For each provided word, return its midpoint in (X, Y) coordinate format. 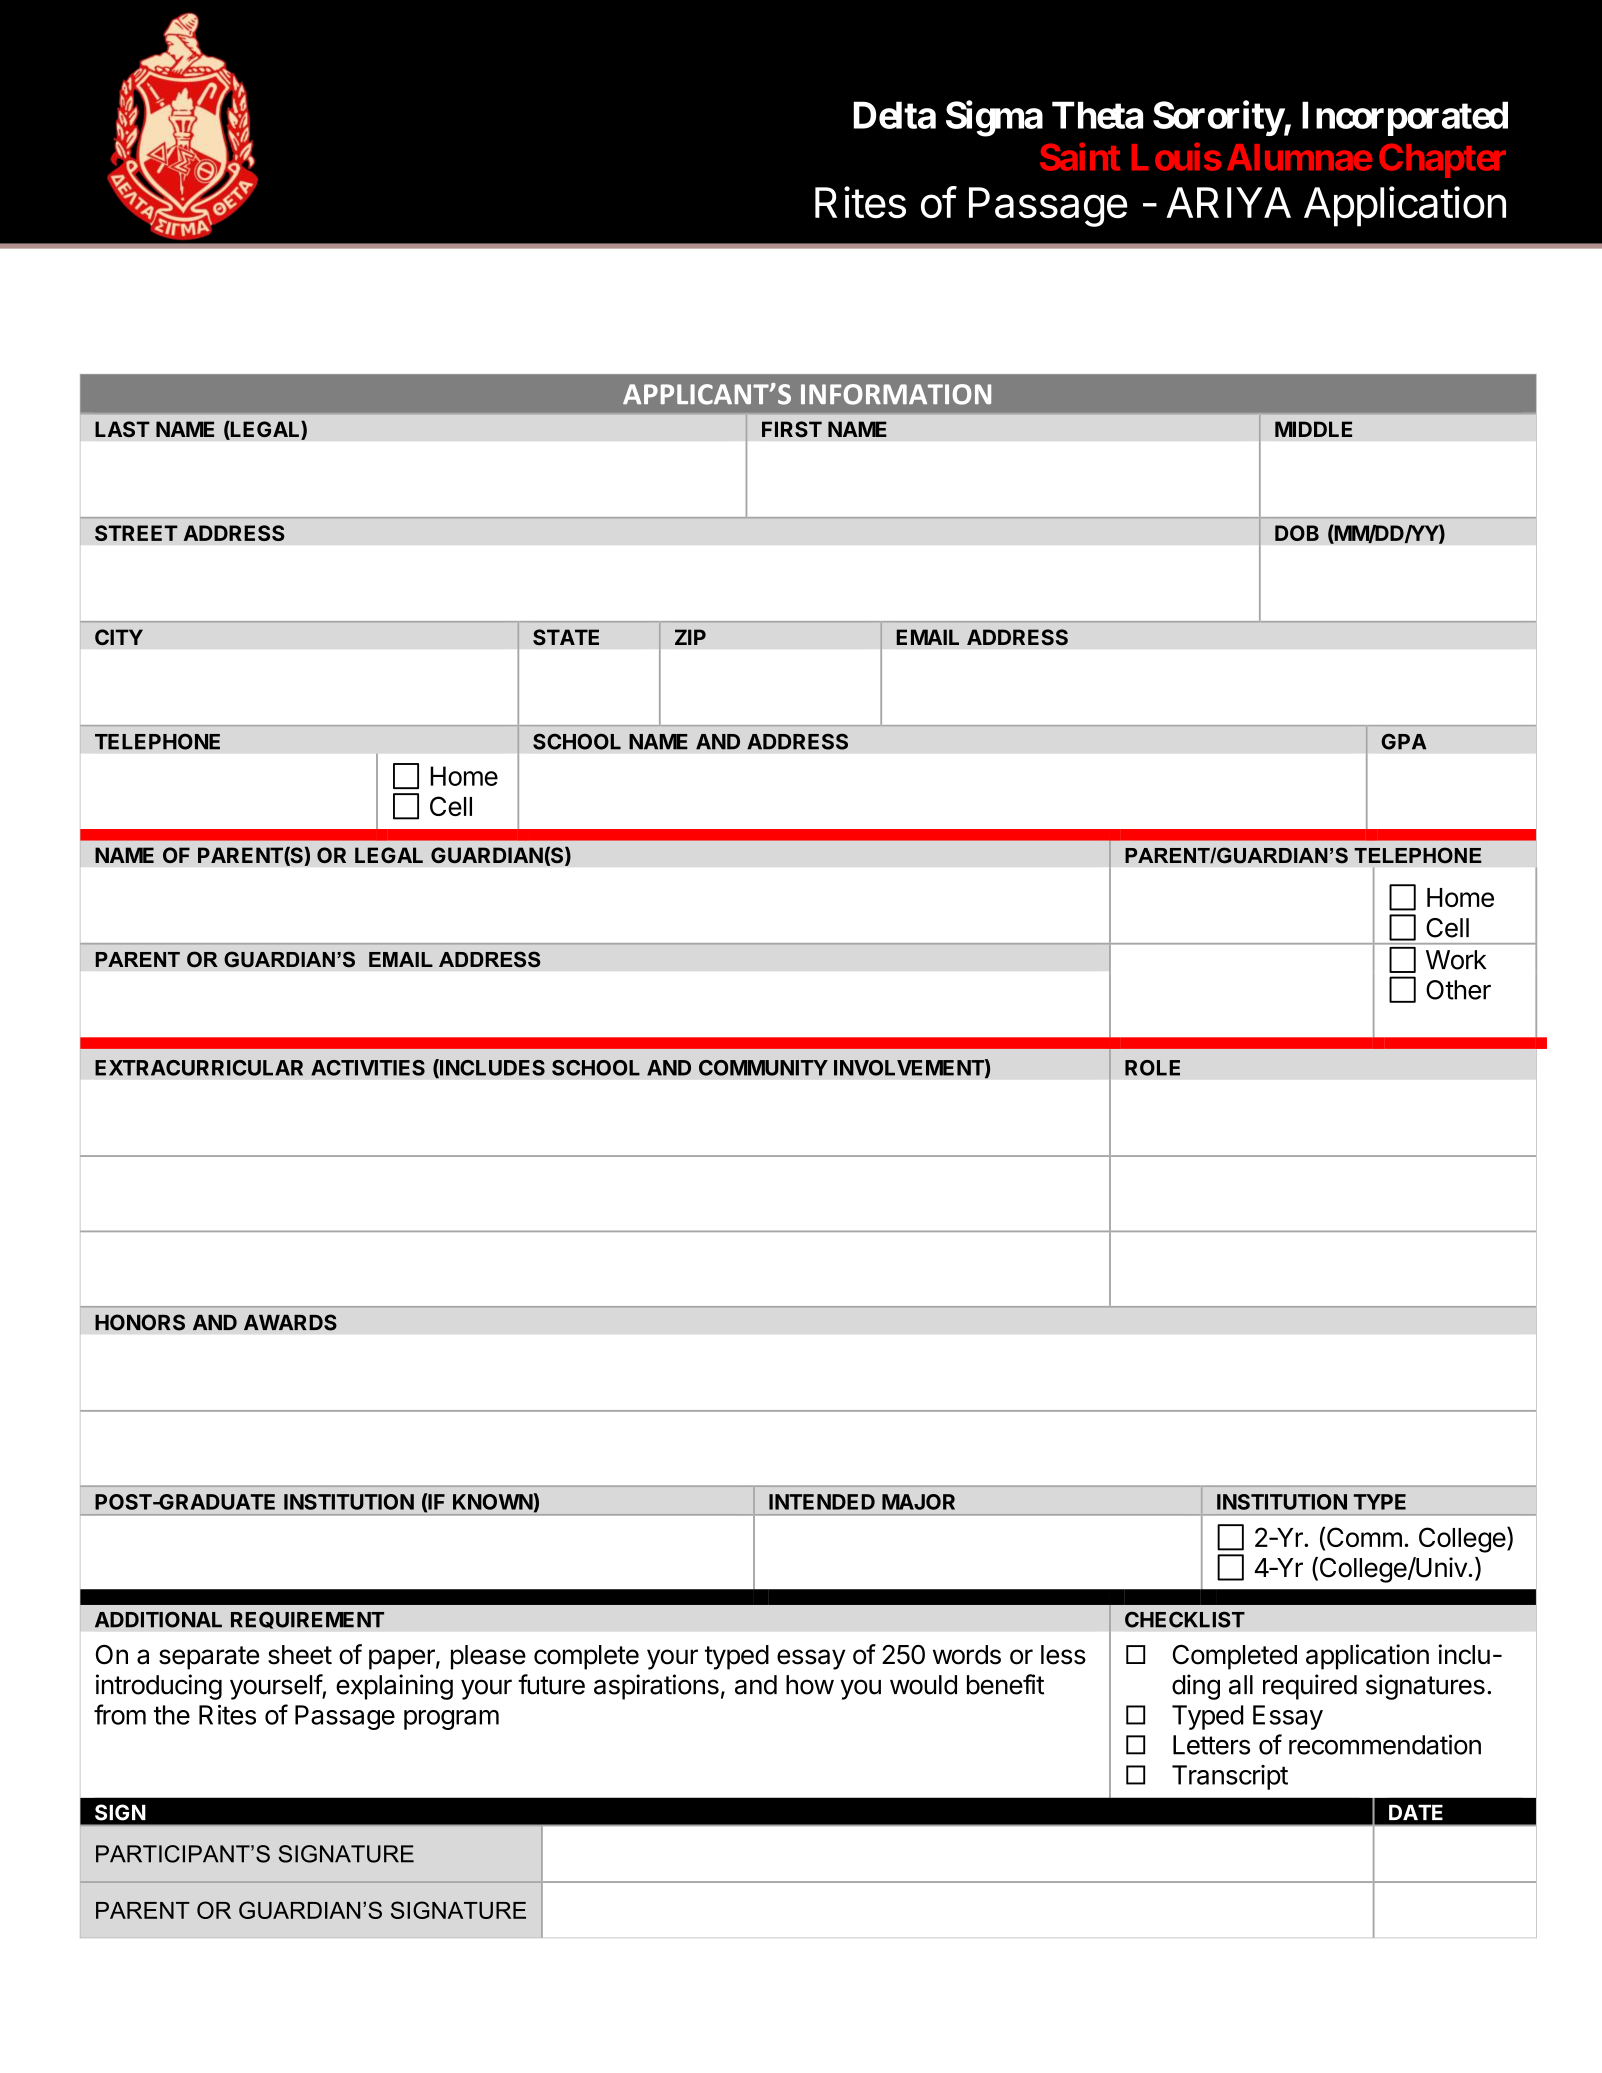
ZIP (690, 637)
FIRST (792, 429)
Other (1458, 990)
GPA (1403, 741)
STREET (136, 533)
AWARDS (290, 1322)
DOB (1297, 533)
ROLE (1152, 1068)
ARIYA (1228, 202)
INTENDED (822, 1502)
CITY (119, 637)
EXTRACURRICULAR (199, 1068)
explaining (394, 1687)
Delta (894, 115)
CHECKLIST (1185, 1619)
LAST (122, 429)
